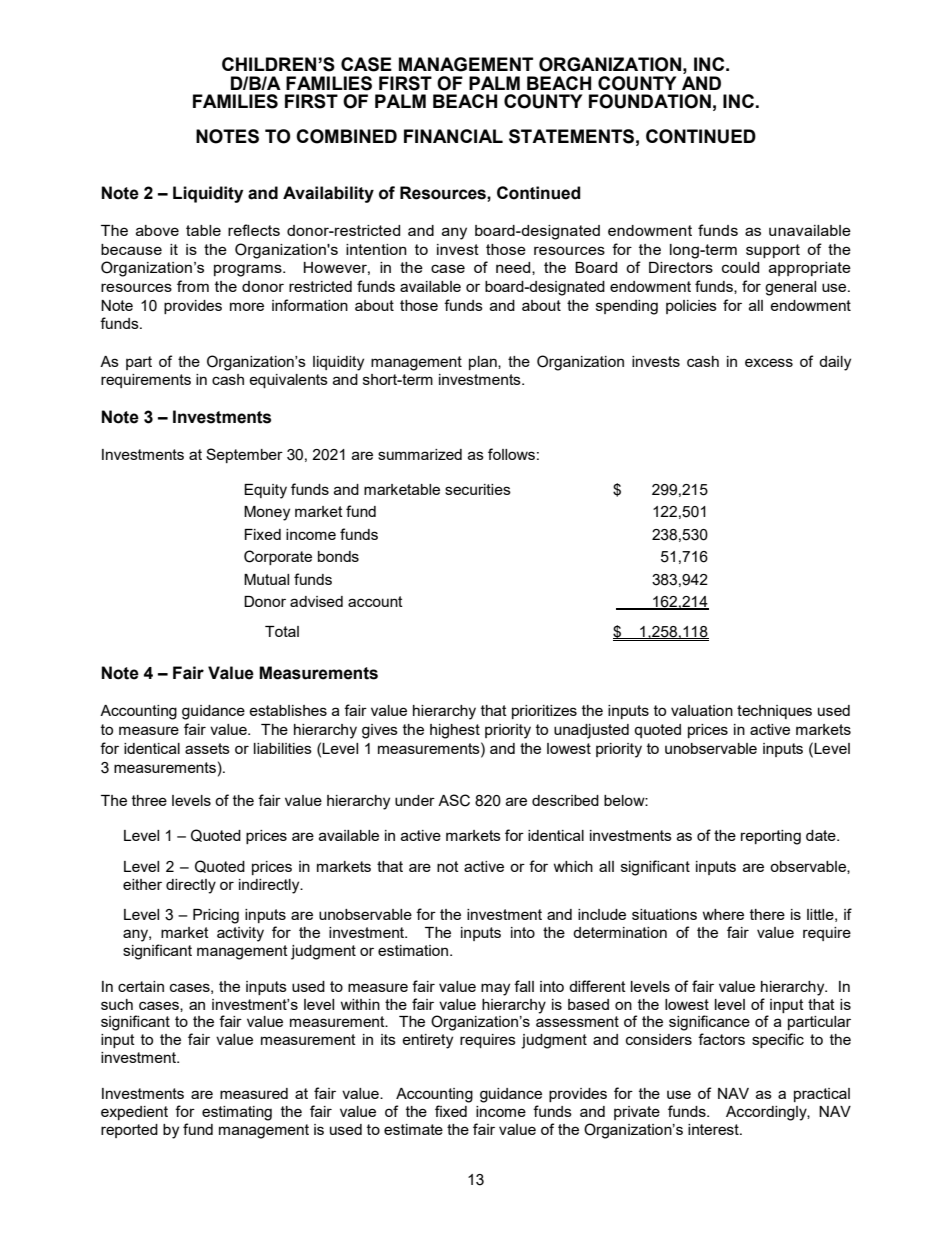 The height and width of the document is (1233, 952). What do you see at coordinates (266, 579) in the document?
I see `Mutual` at bounding box center [266, 579].
